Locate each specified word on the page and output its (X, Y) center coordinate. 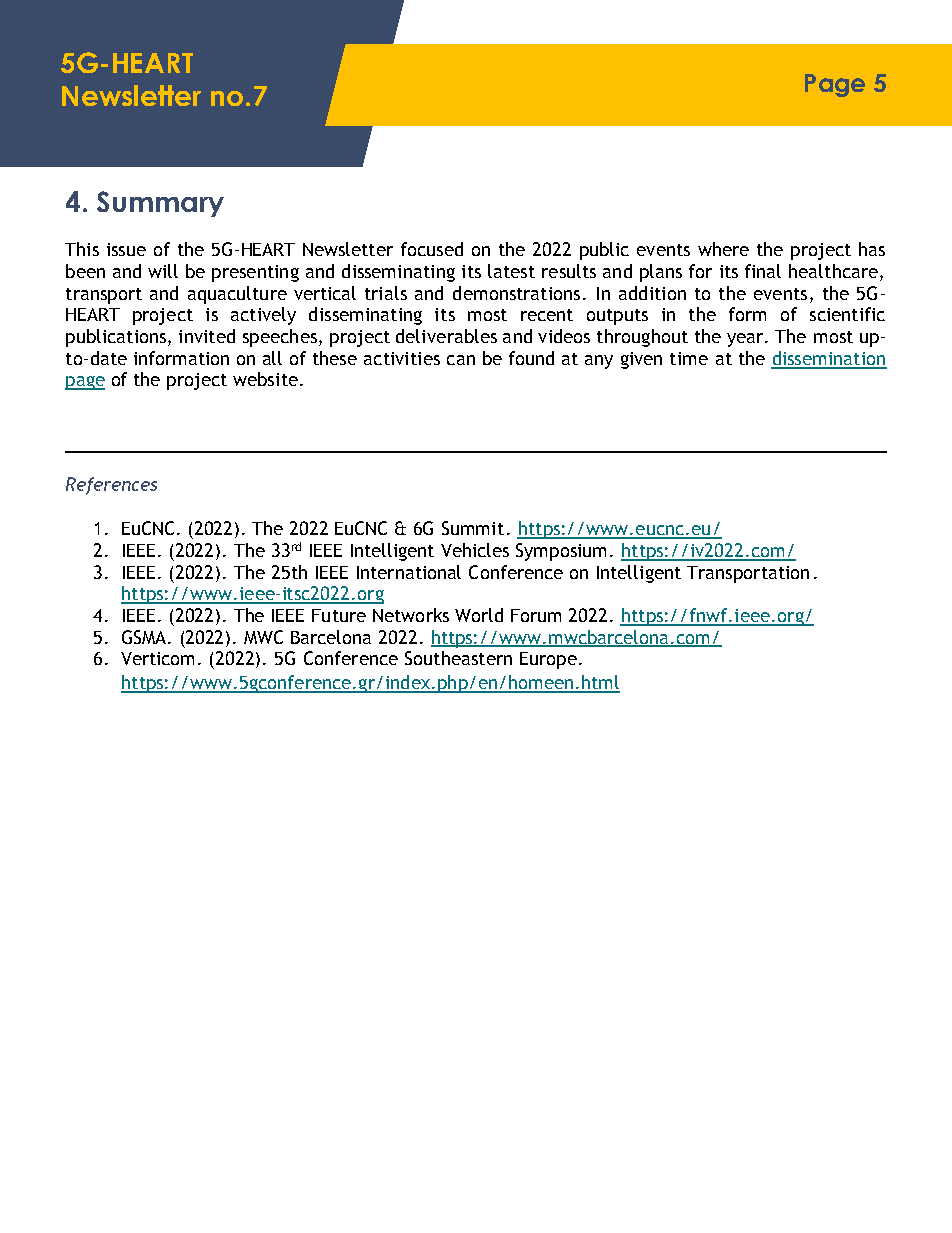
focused (432, 249)
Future (339, 615)
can (461, 360)
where (723, 249)
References (111, 486)
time (689, 358)
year (746, 340)
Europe (548, 660)
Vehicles (475, 550)
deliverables (446, 336)
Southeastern (458, 658)
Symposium (561, 552)
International (409, 572)
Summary (160, 204)
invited (207, 336)
